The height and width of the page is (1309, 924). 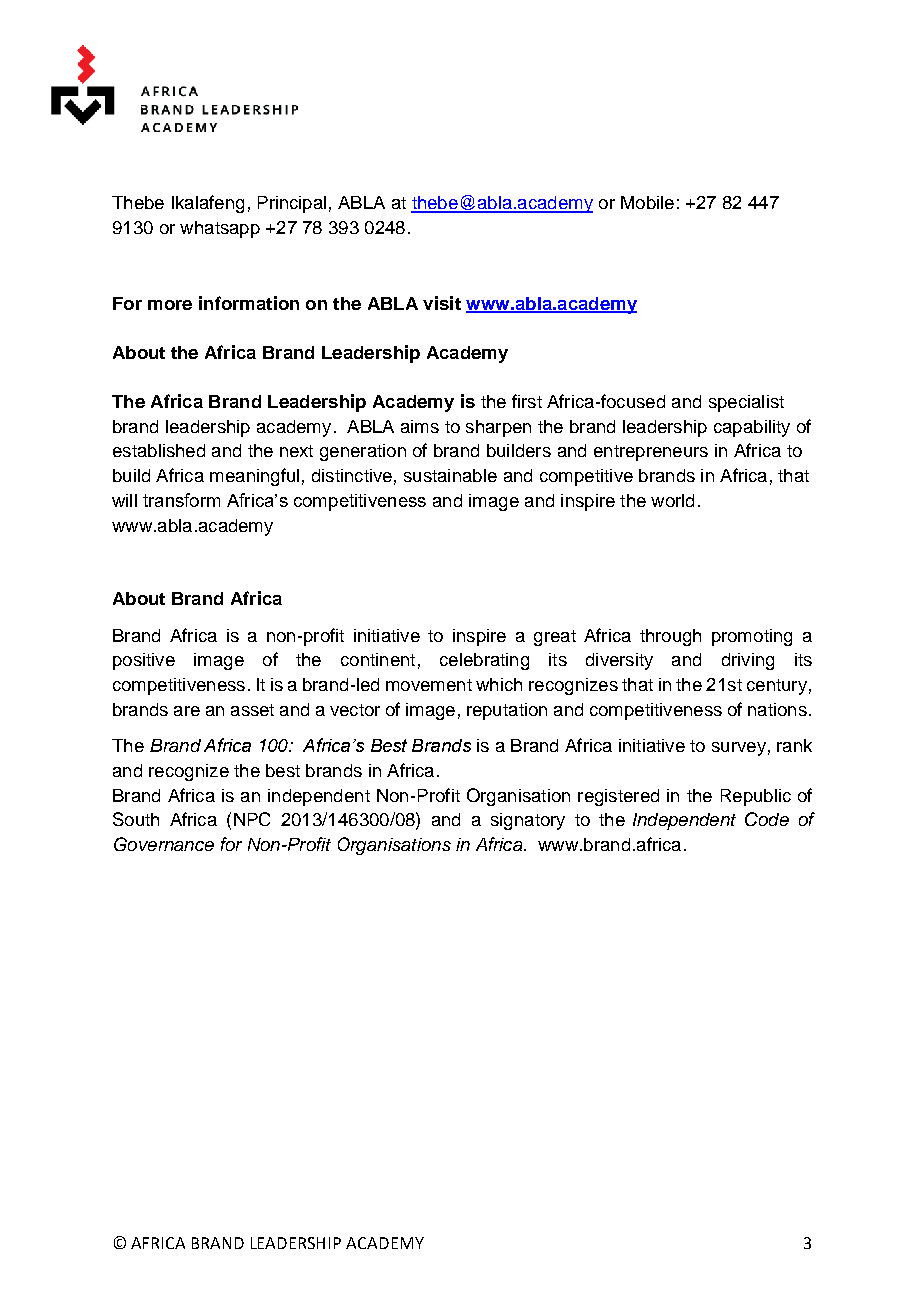 I want to click on transform, so click(x=181, y=500).
